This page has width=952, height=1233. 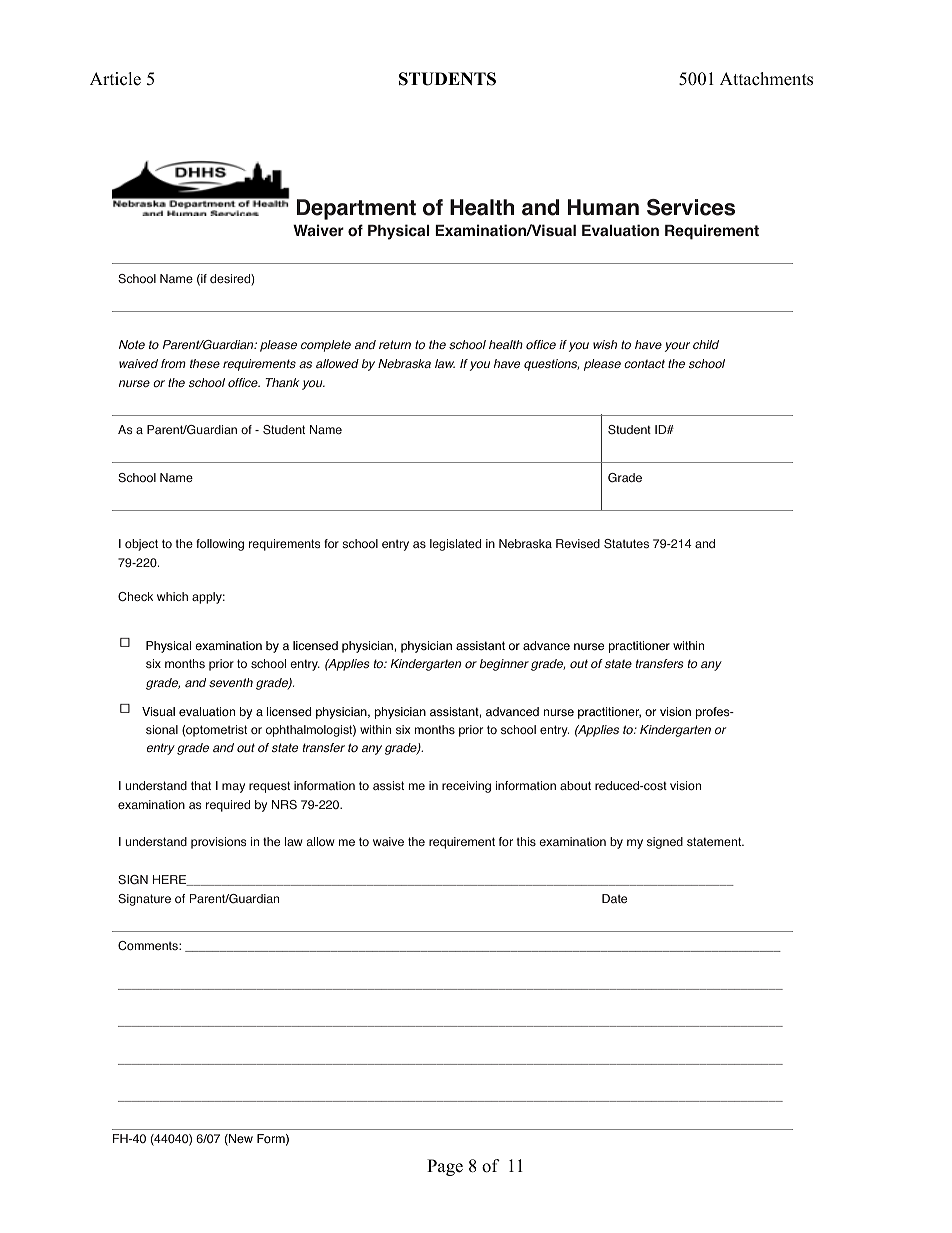 What do you see at coordinates (356, 209) in the page?
I see `Department` at bounding box center [356, 209].
